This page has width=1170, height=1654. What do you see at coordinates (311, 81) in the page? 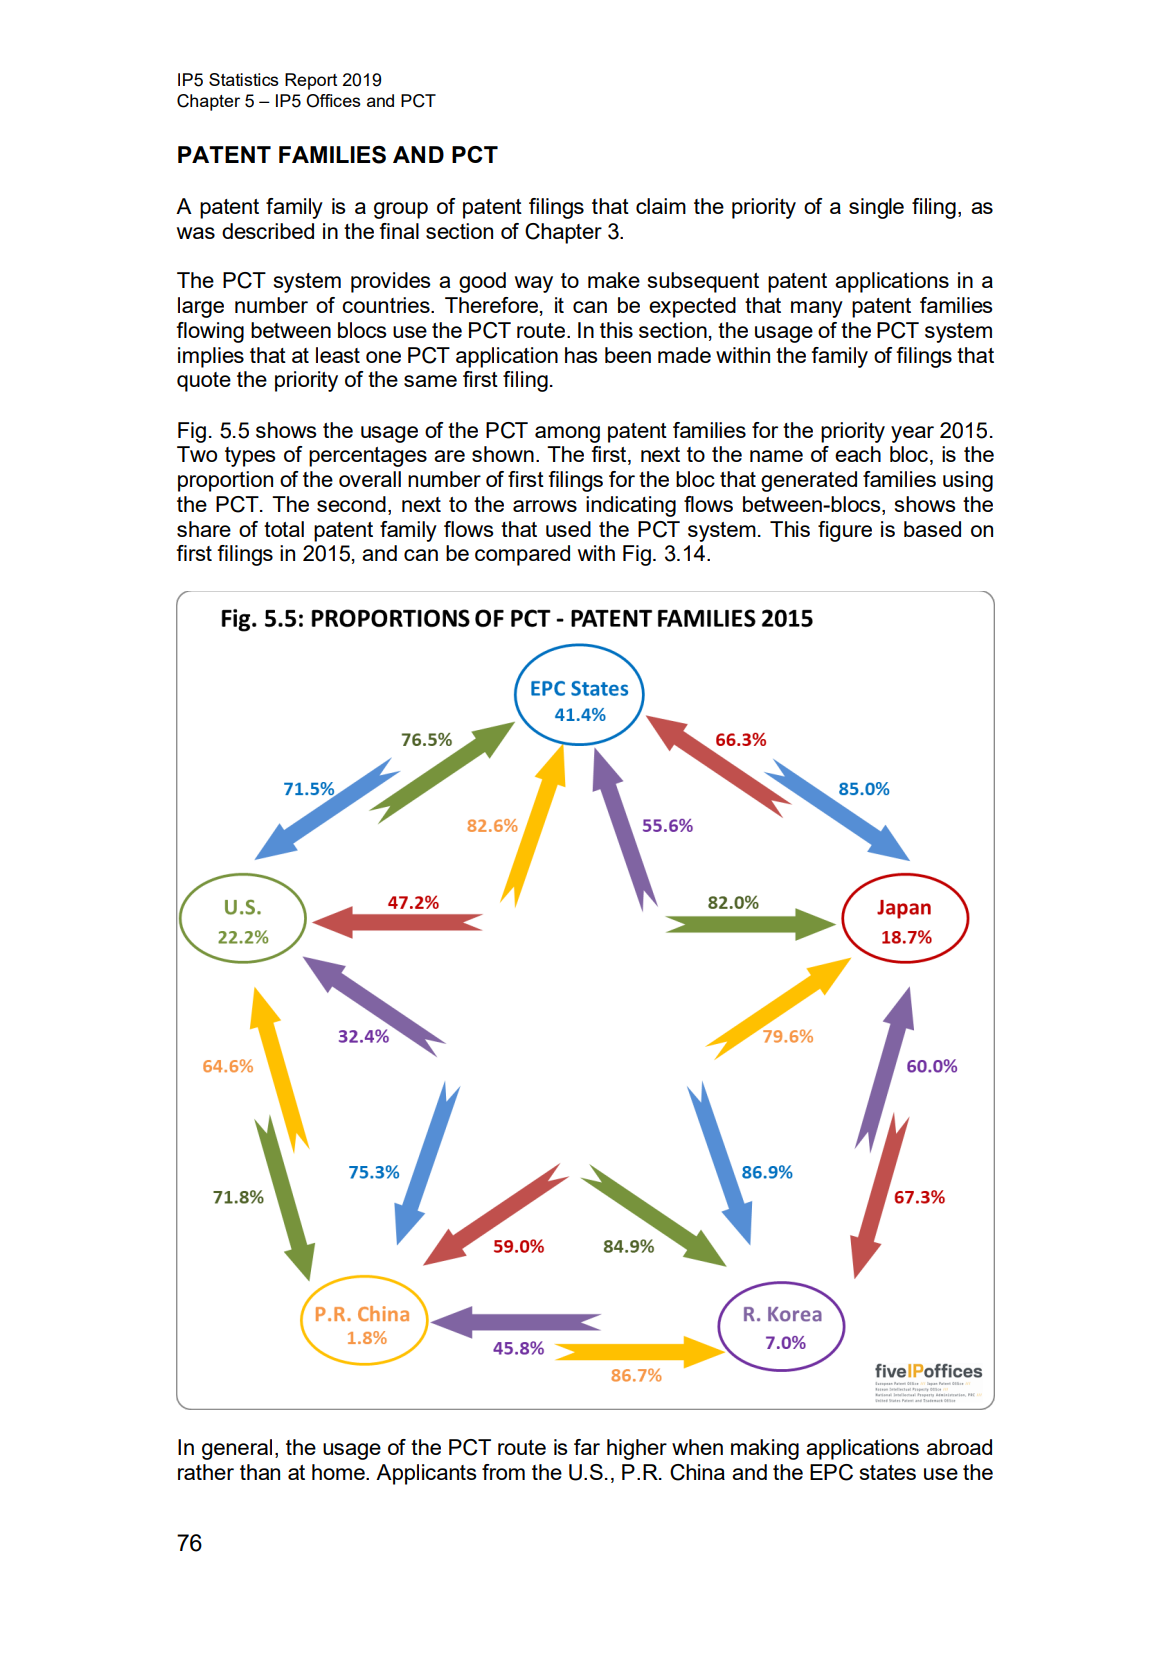
I see `Report` at bounding box center [311, 81].
